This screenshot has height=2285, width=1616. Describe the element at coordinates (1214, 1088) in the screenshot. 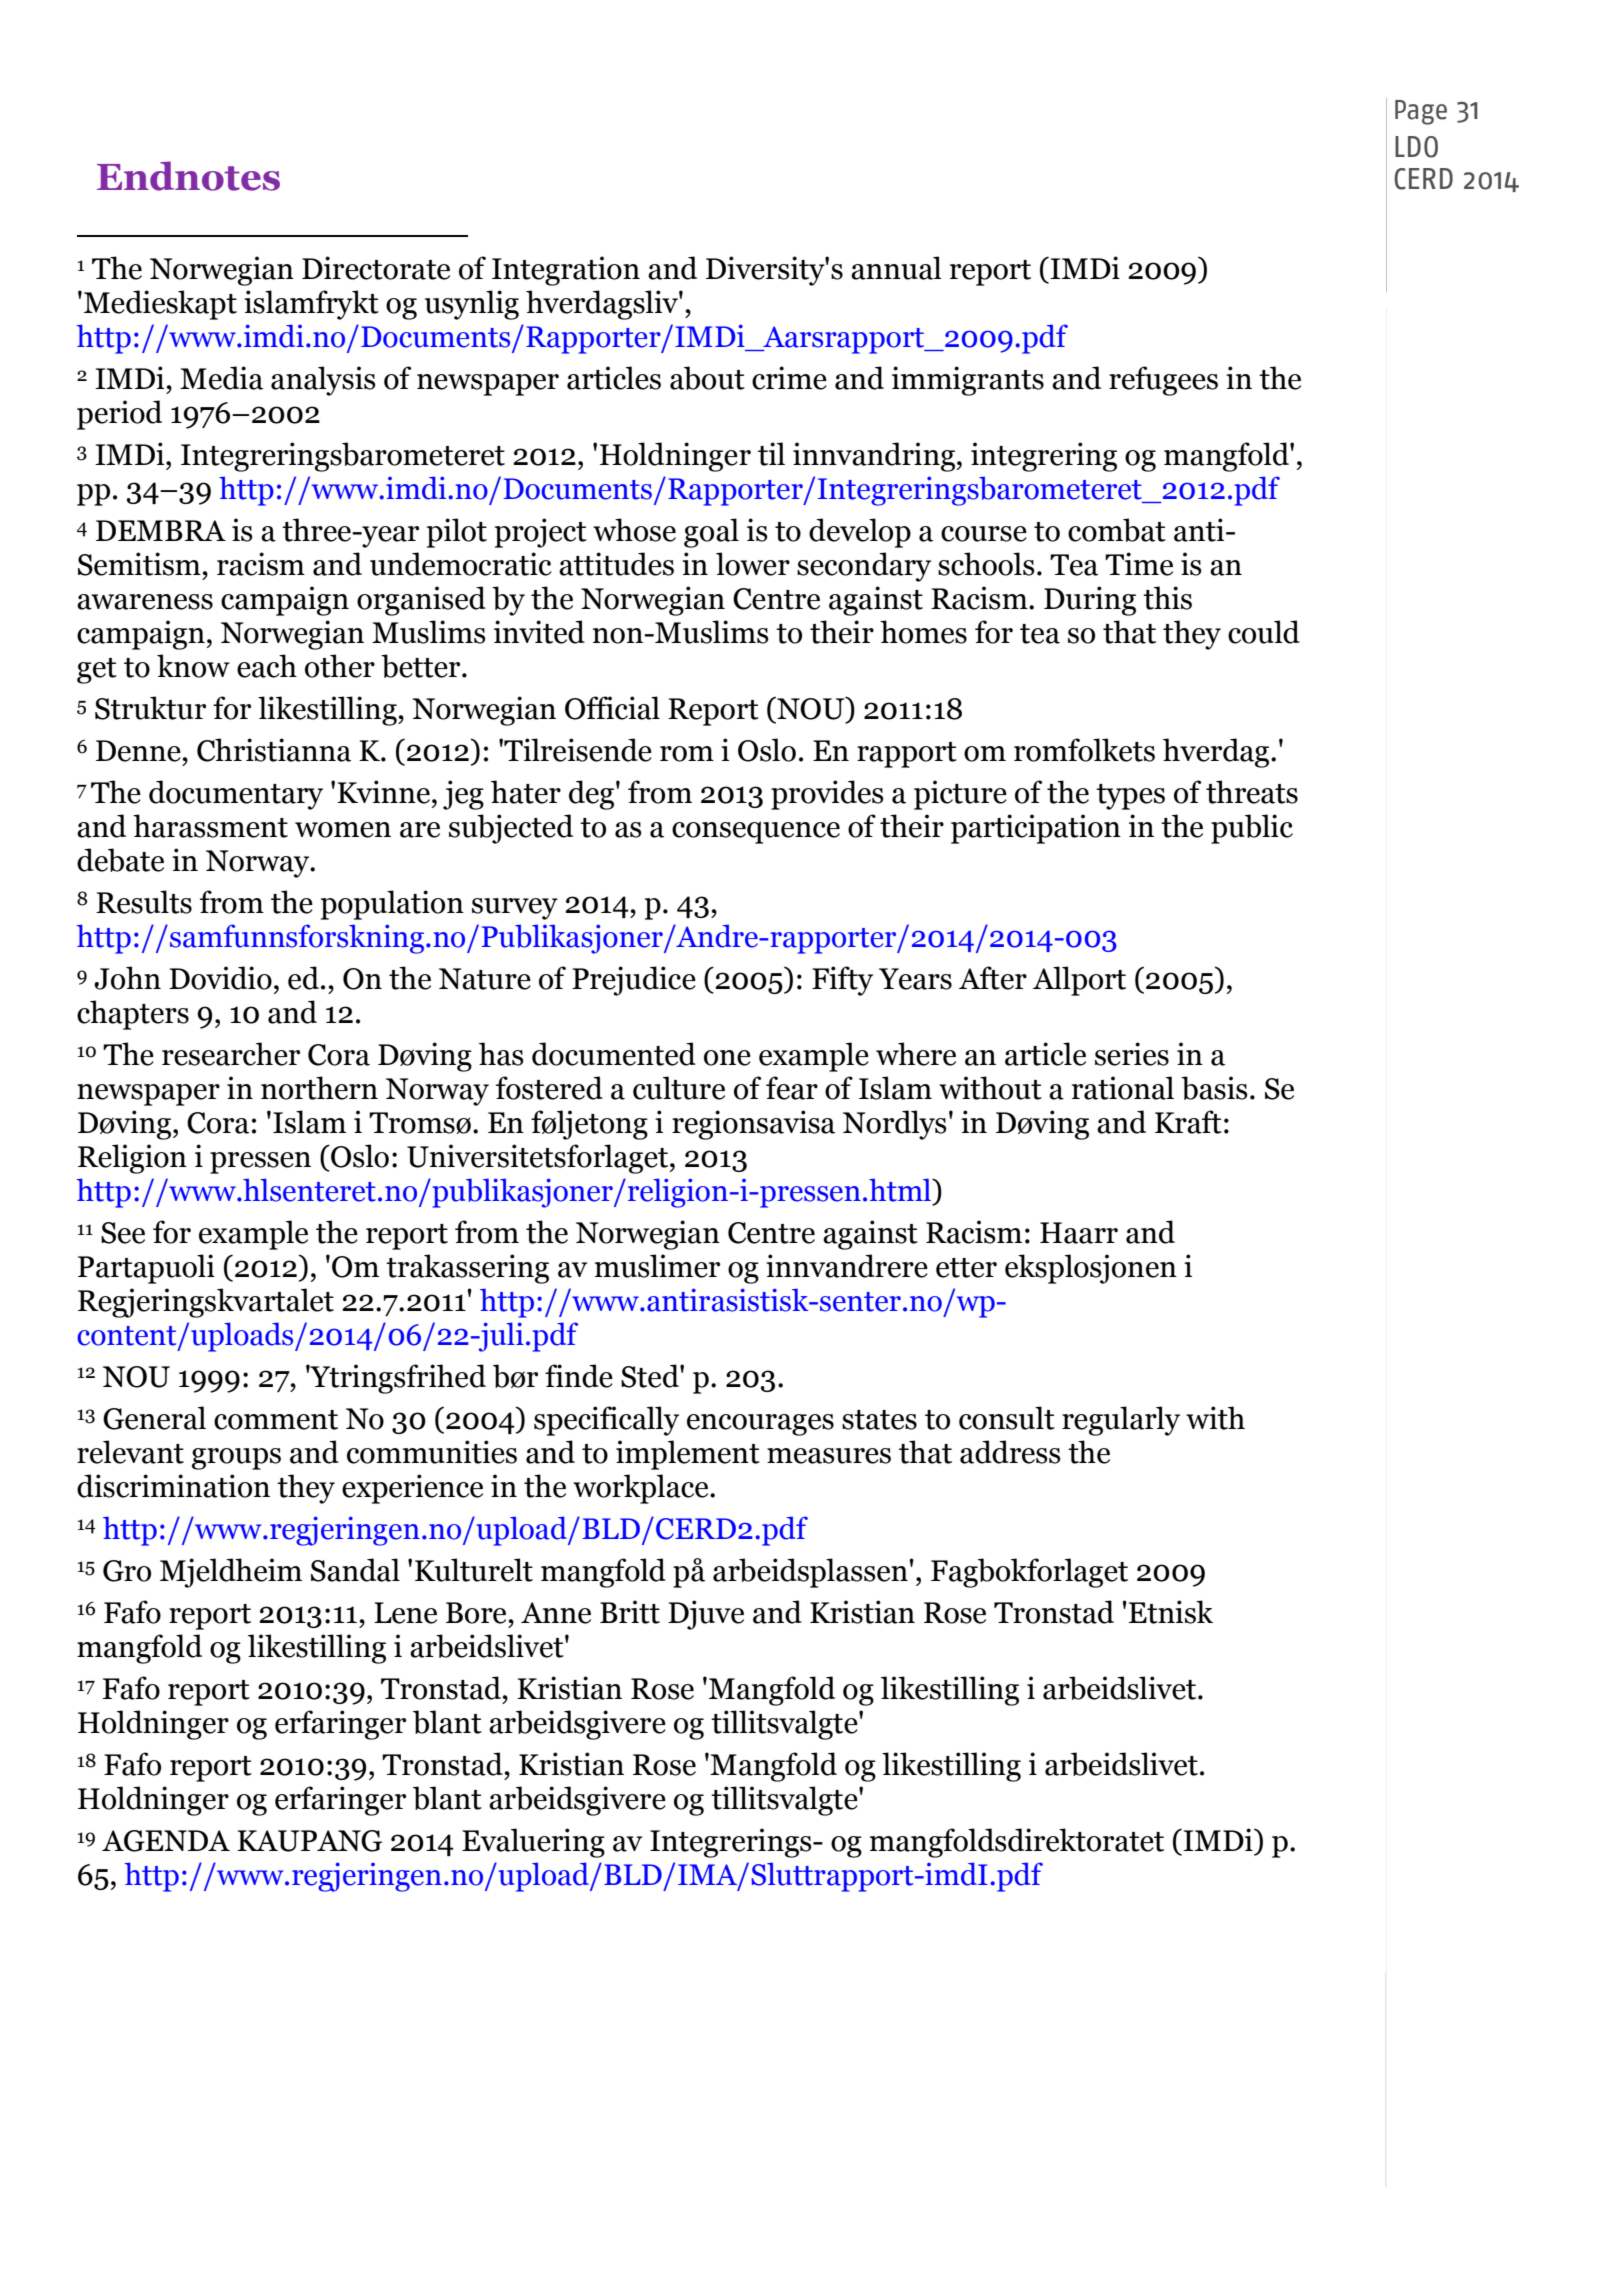

I see `basis` at that location.
